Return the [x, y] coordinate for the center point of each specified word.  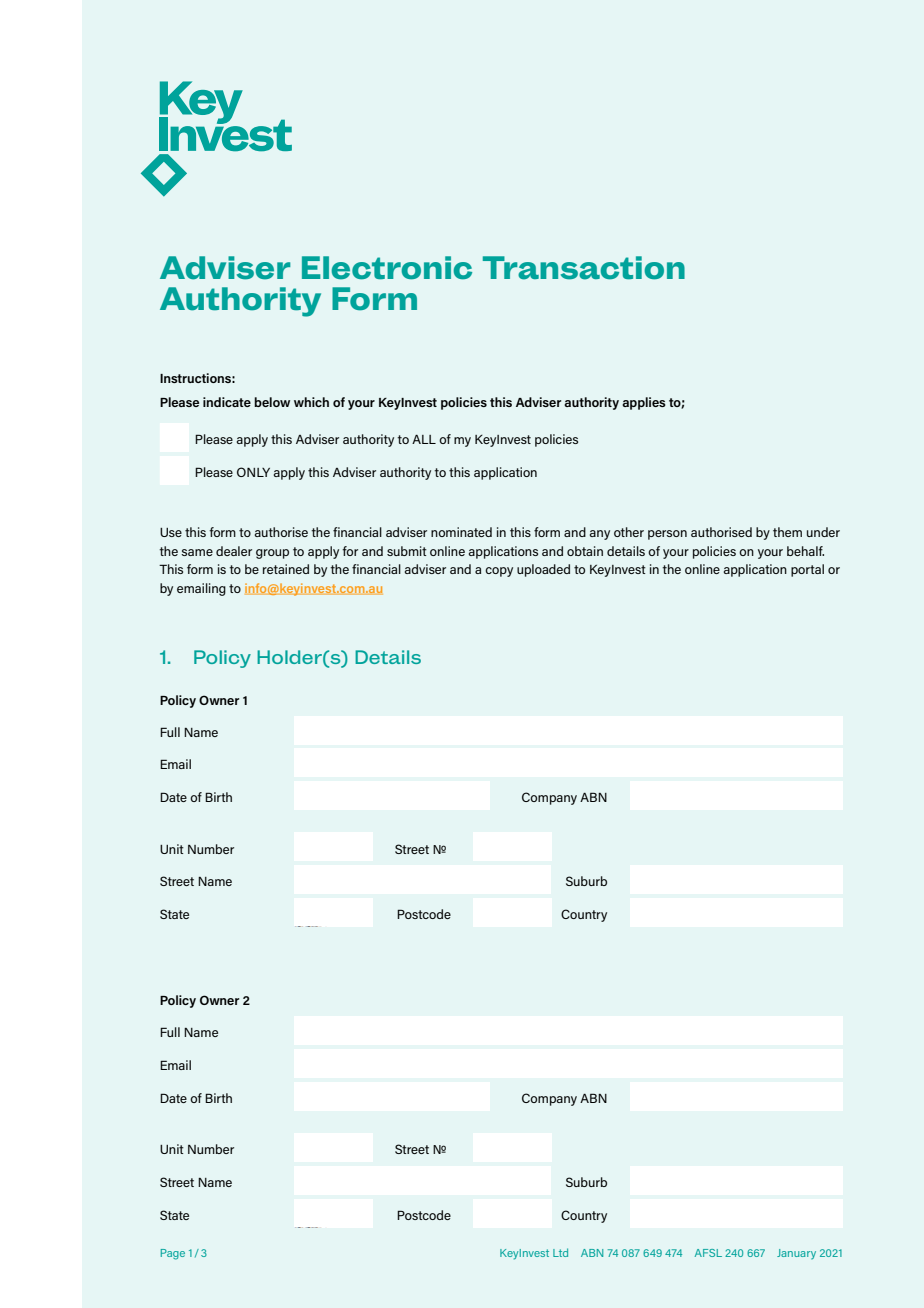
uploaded [543, 570]
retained [286, 569]
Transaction [584, 268]
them [787, 532]
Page [173, 1254]
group [272, 554]
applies [644, 403]
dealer [234, 551]
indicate [227, 402]
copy [499, 572]
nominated [461, 532]
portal [807, 570]
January [796, 1254]
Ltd [560, 1252]
